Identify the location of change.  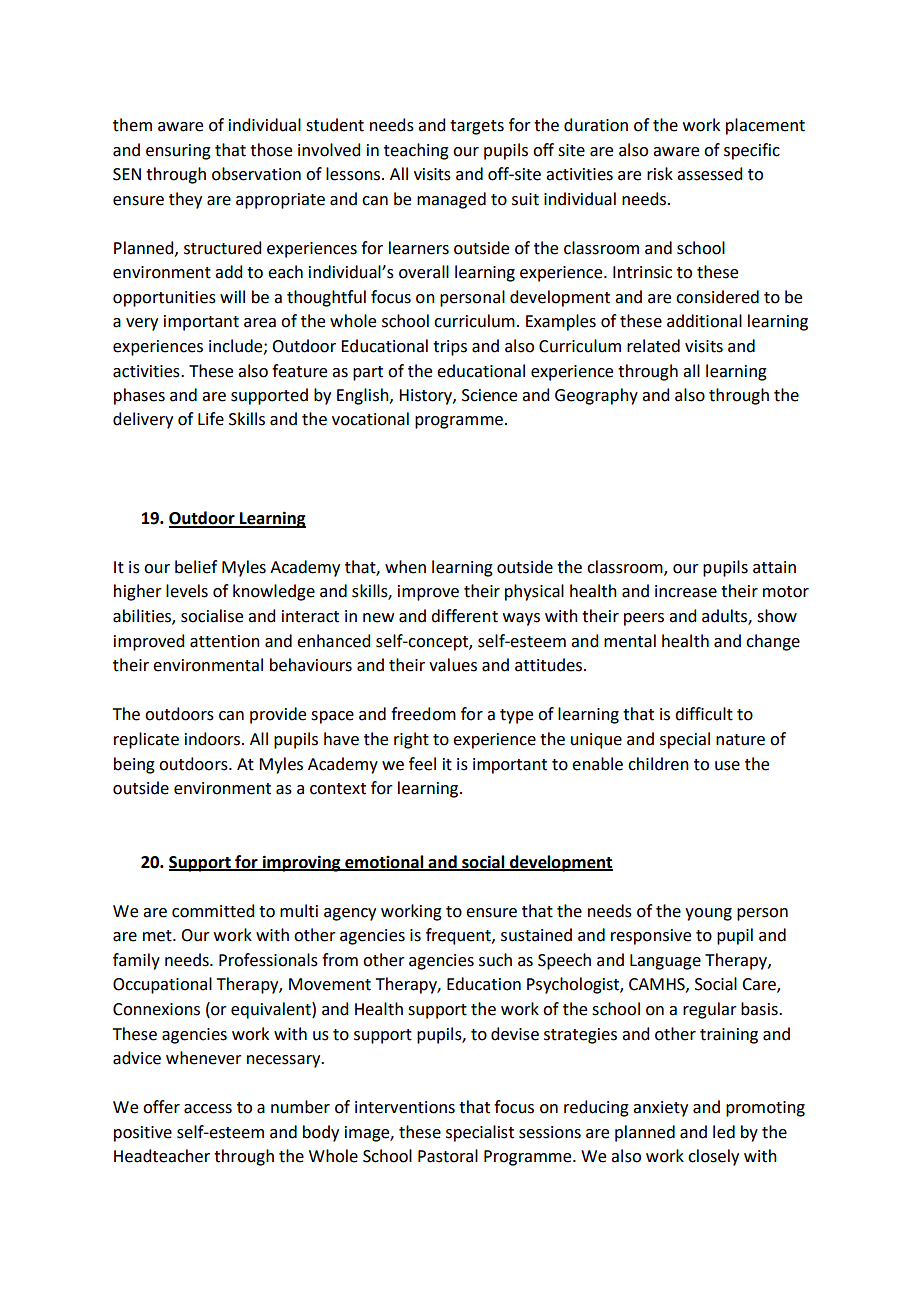
(773, 642).
